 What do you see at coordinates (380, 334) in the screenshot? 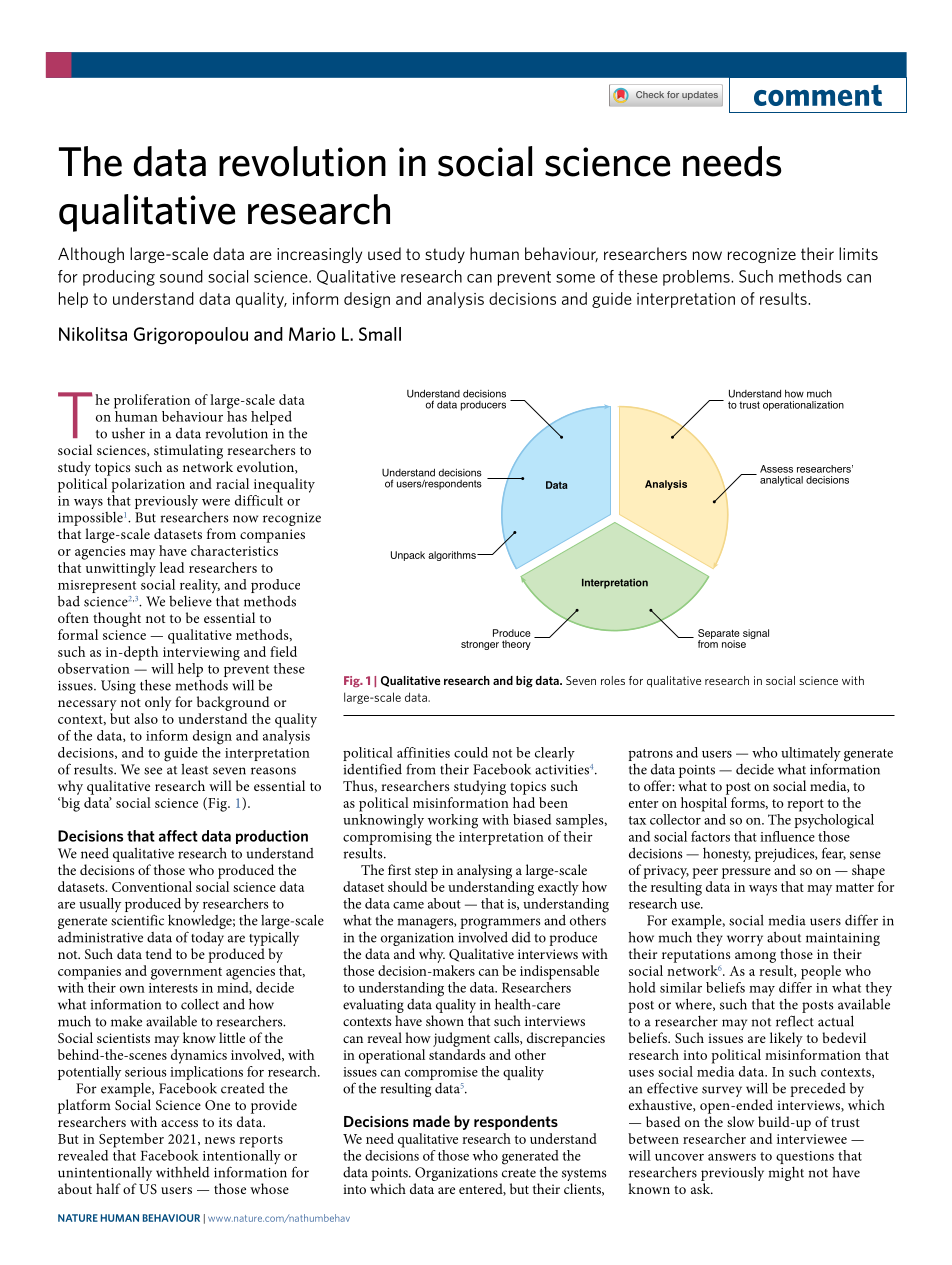
I see `Small` at bounding box center [380, 334].
